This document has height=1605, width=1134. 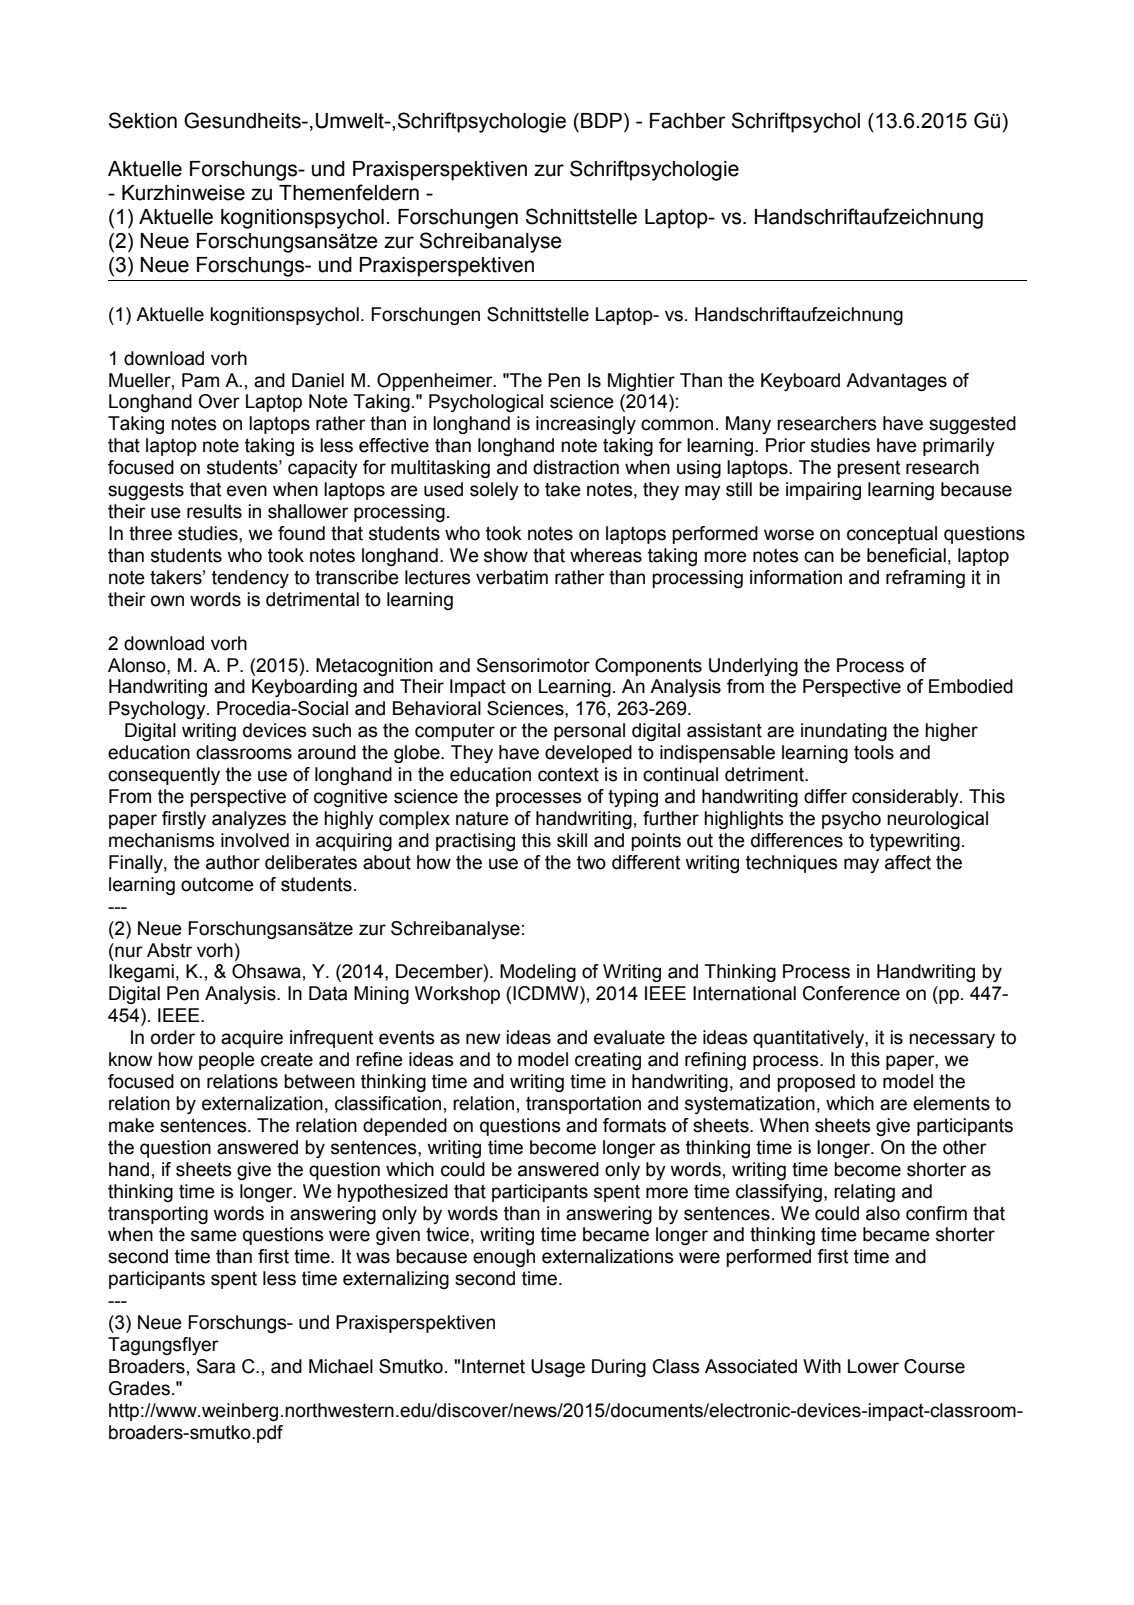 What do you see at coordinates (591, 862) in the document?
I see `two` at bounding box center [591, 862].
